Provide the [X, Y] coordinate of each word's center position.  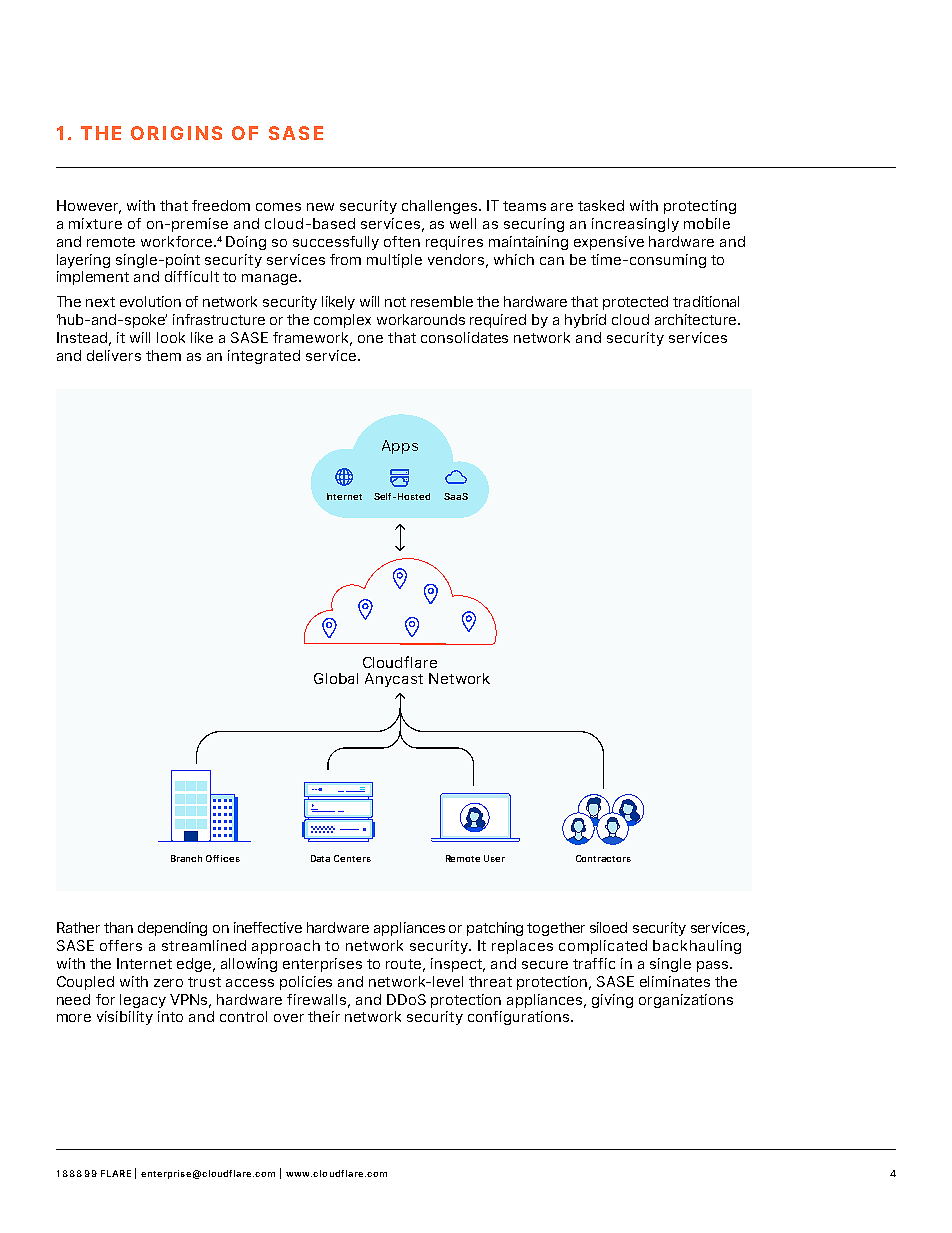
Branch [186, 858]
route [405, 965]
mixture [95, 223]
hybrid [585, 321]
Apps [400, 447]
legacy [143, 1001]
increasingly [635, 225]
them [163, 355]
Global [336, 678]
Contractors [603, 858]
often [402, 241]
